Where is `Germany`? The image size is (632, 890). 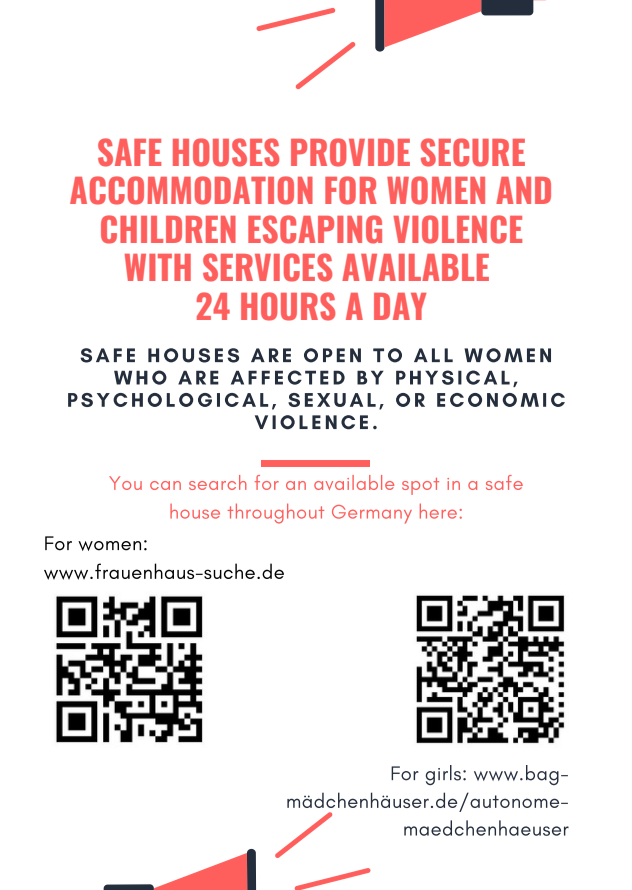
Germany is located at coordinates (372, 514).
